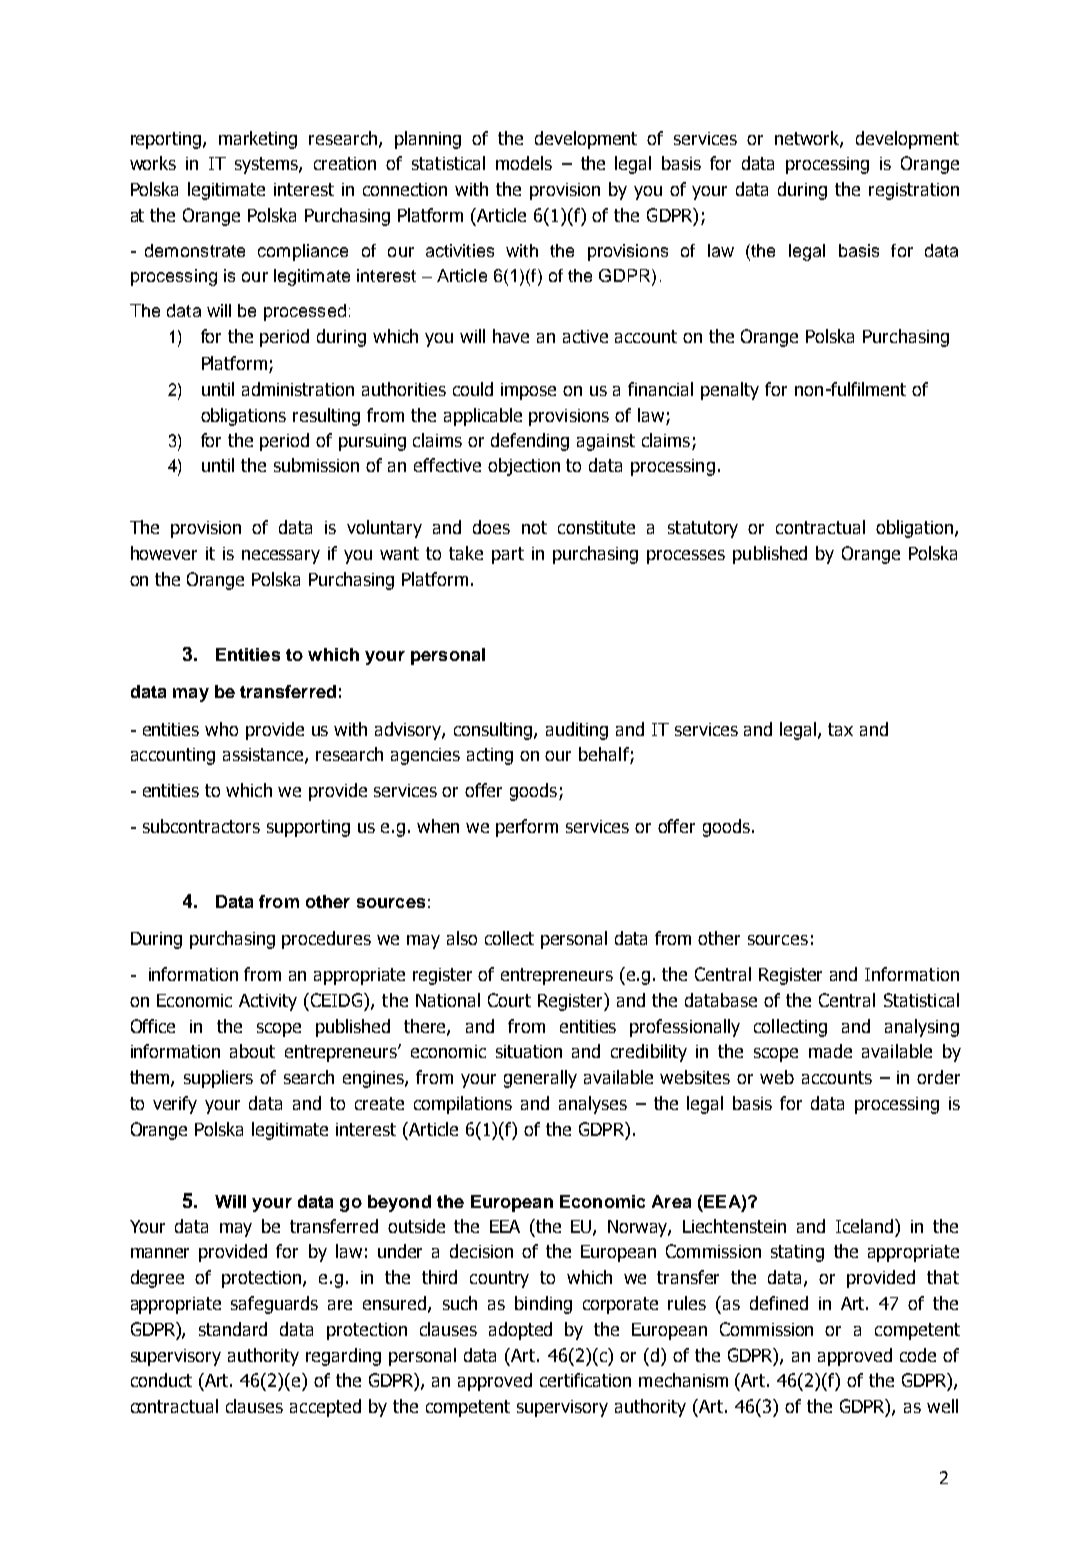 Image resolution: width=1090 pixels, height=1541 pixels. I want to click on registration, so click(914, 191).
